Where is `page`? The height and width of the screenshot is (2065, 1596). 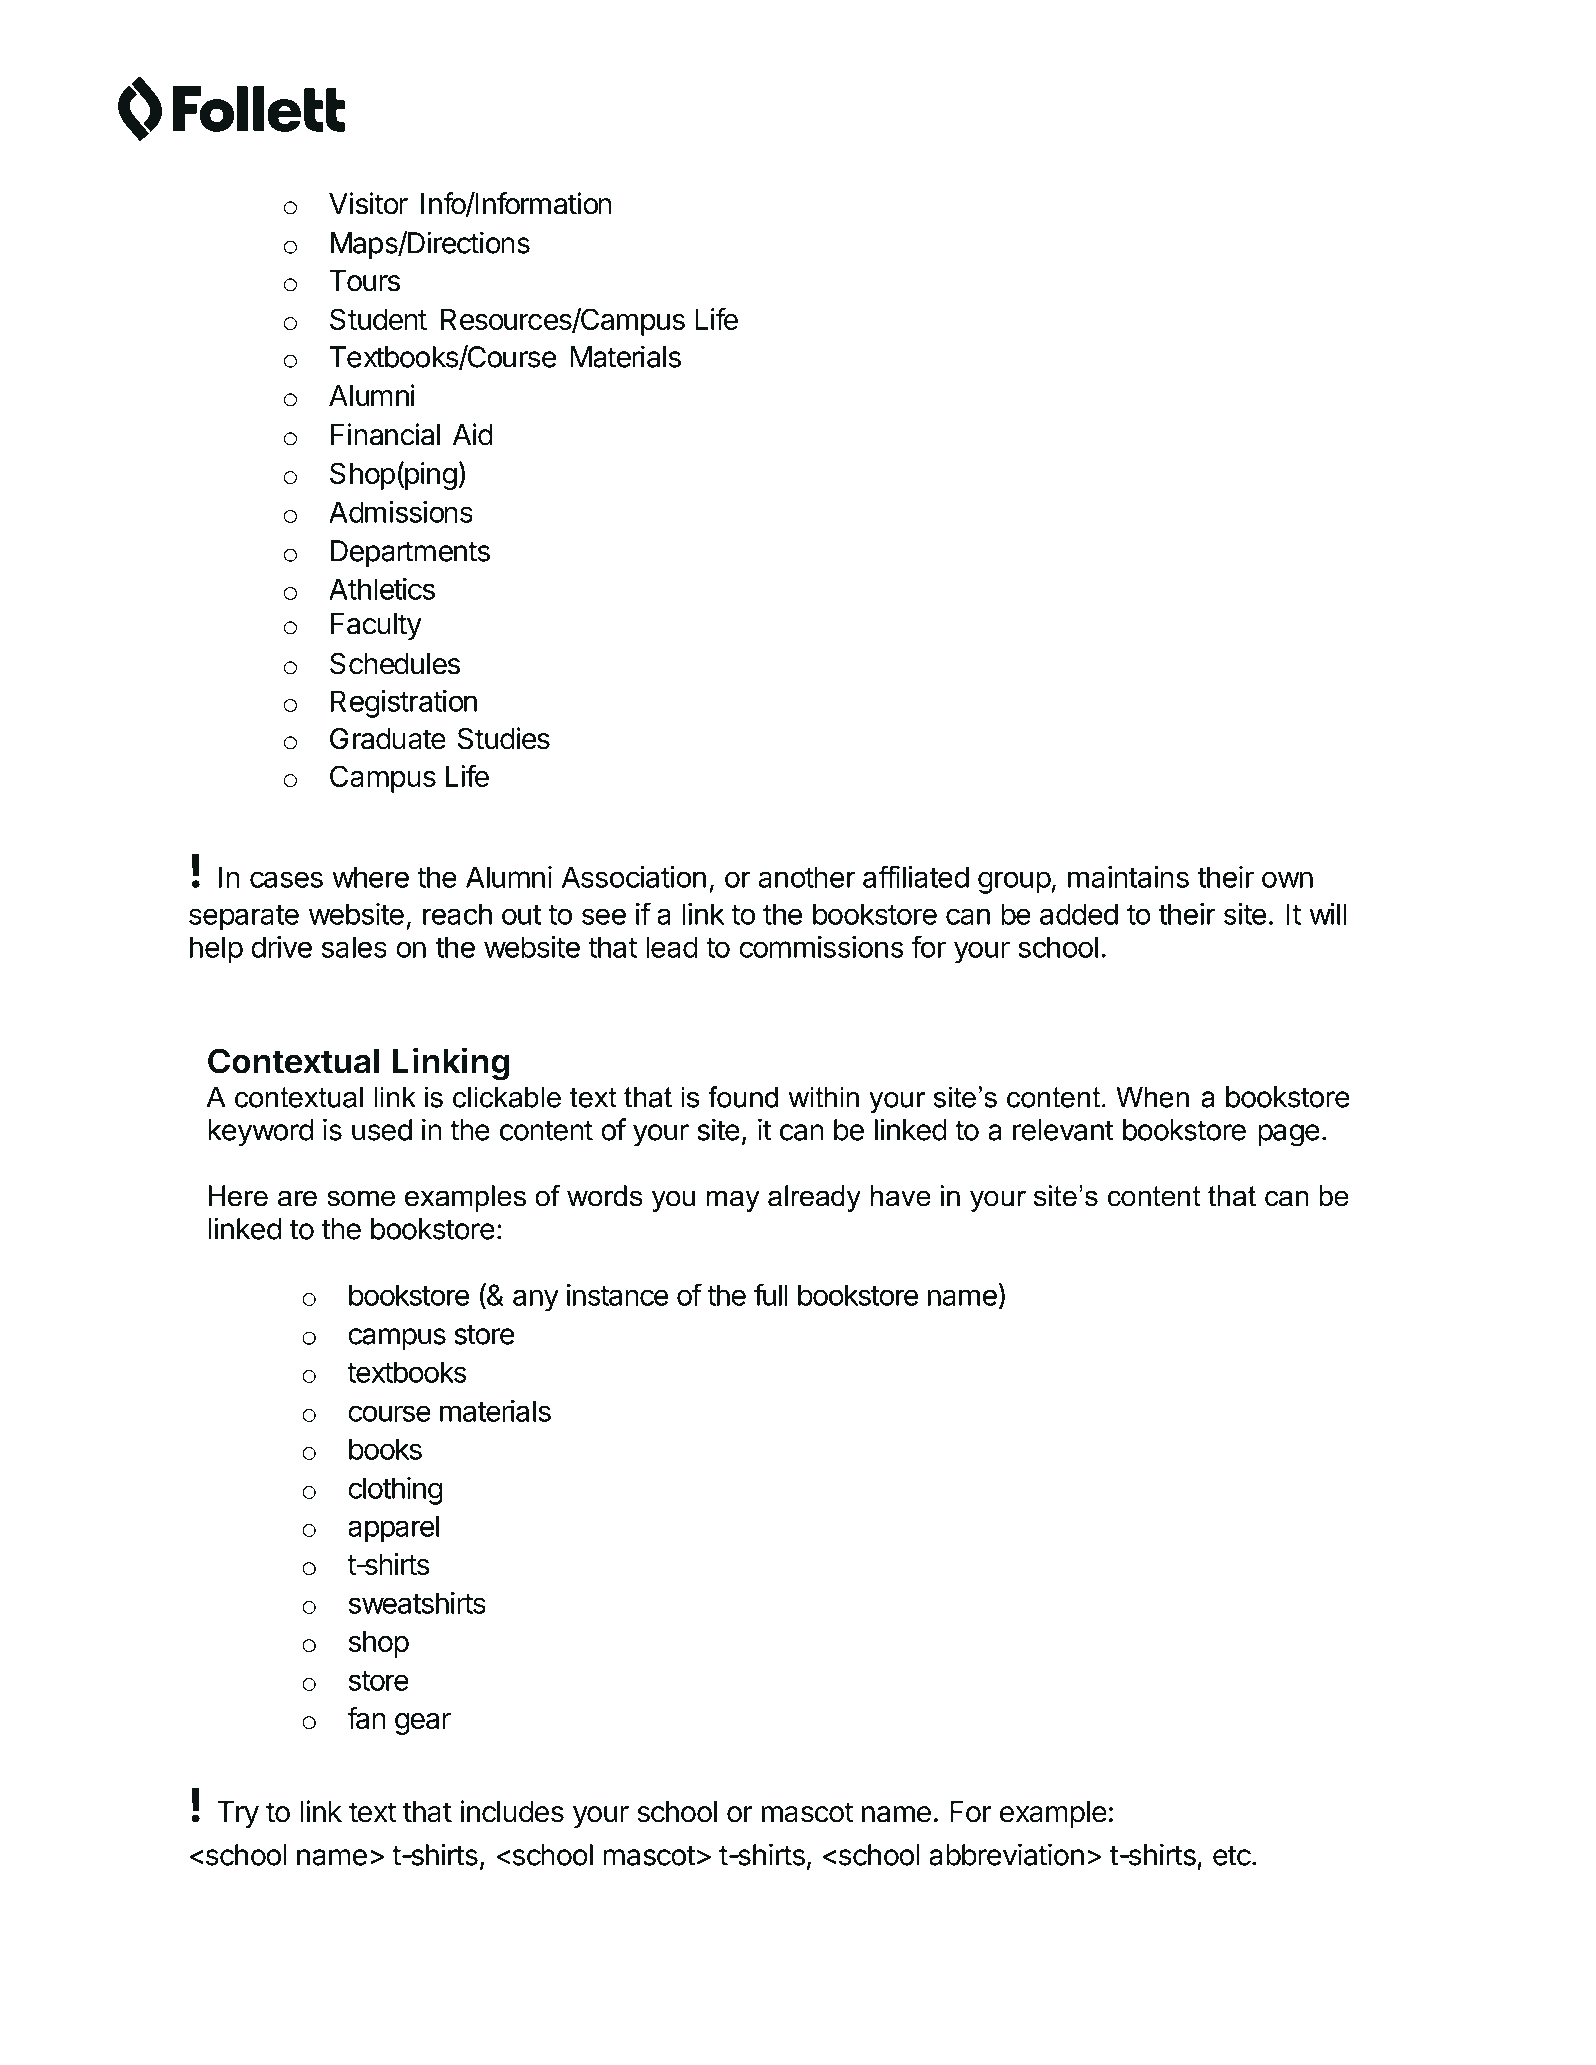 page is located at coordinates (1289, 1135).
